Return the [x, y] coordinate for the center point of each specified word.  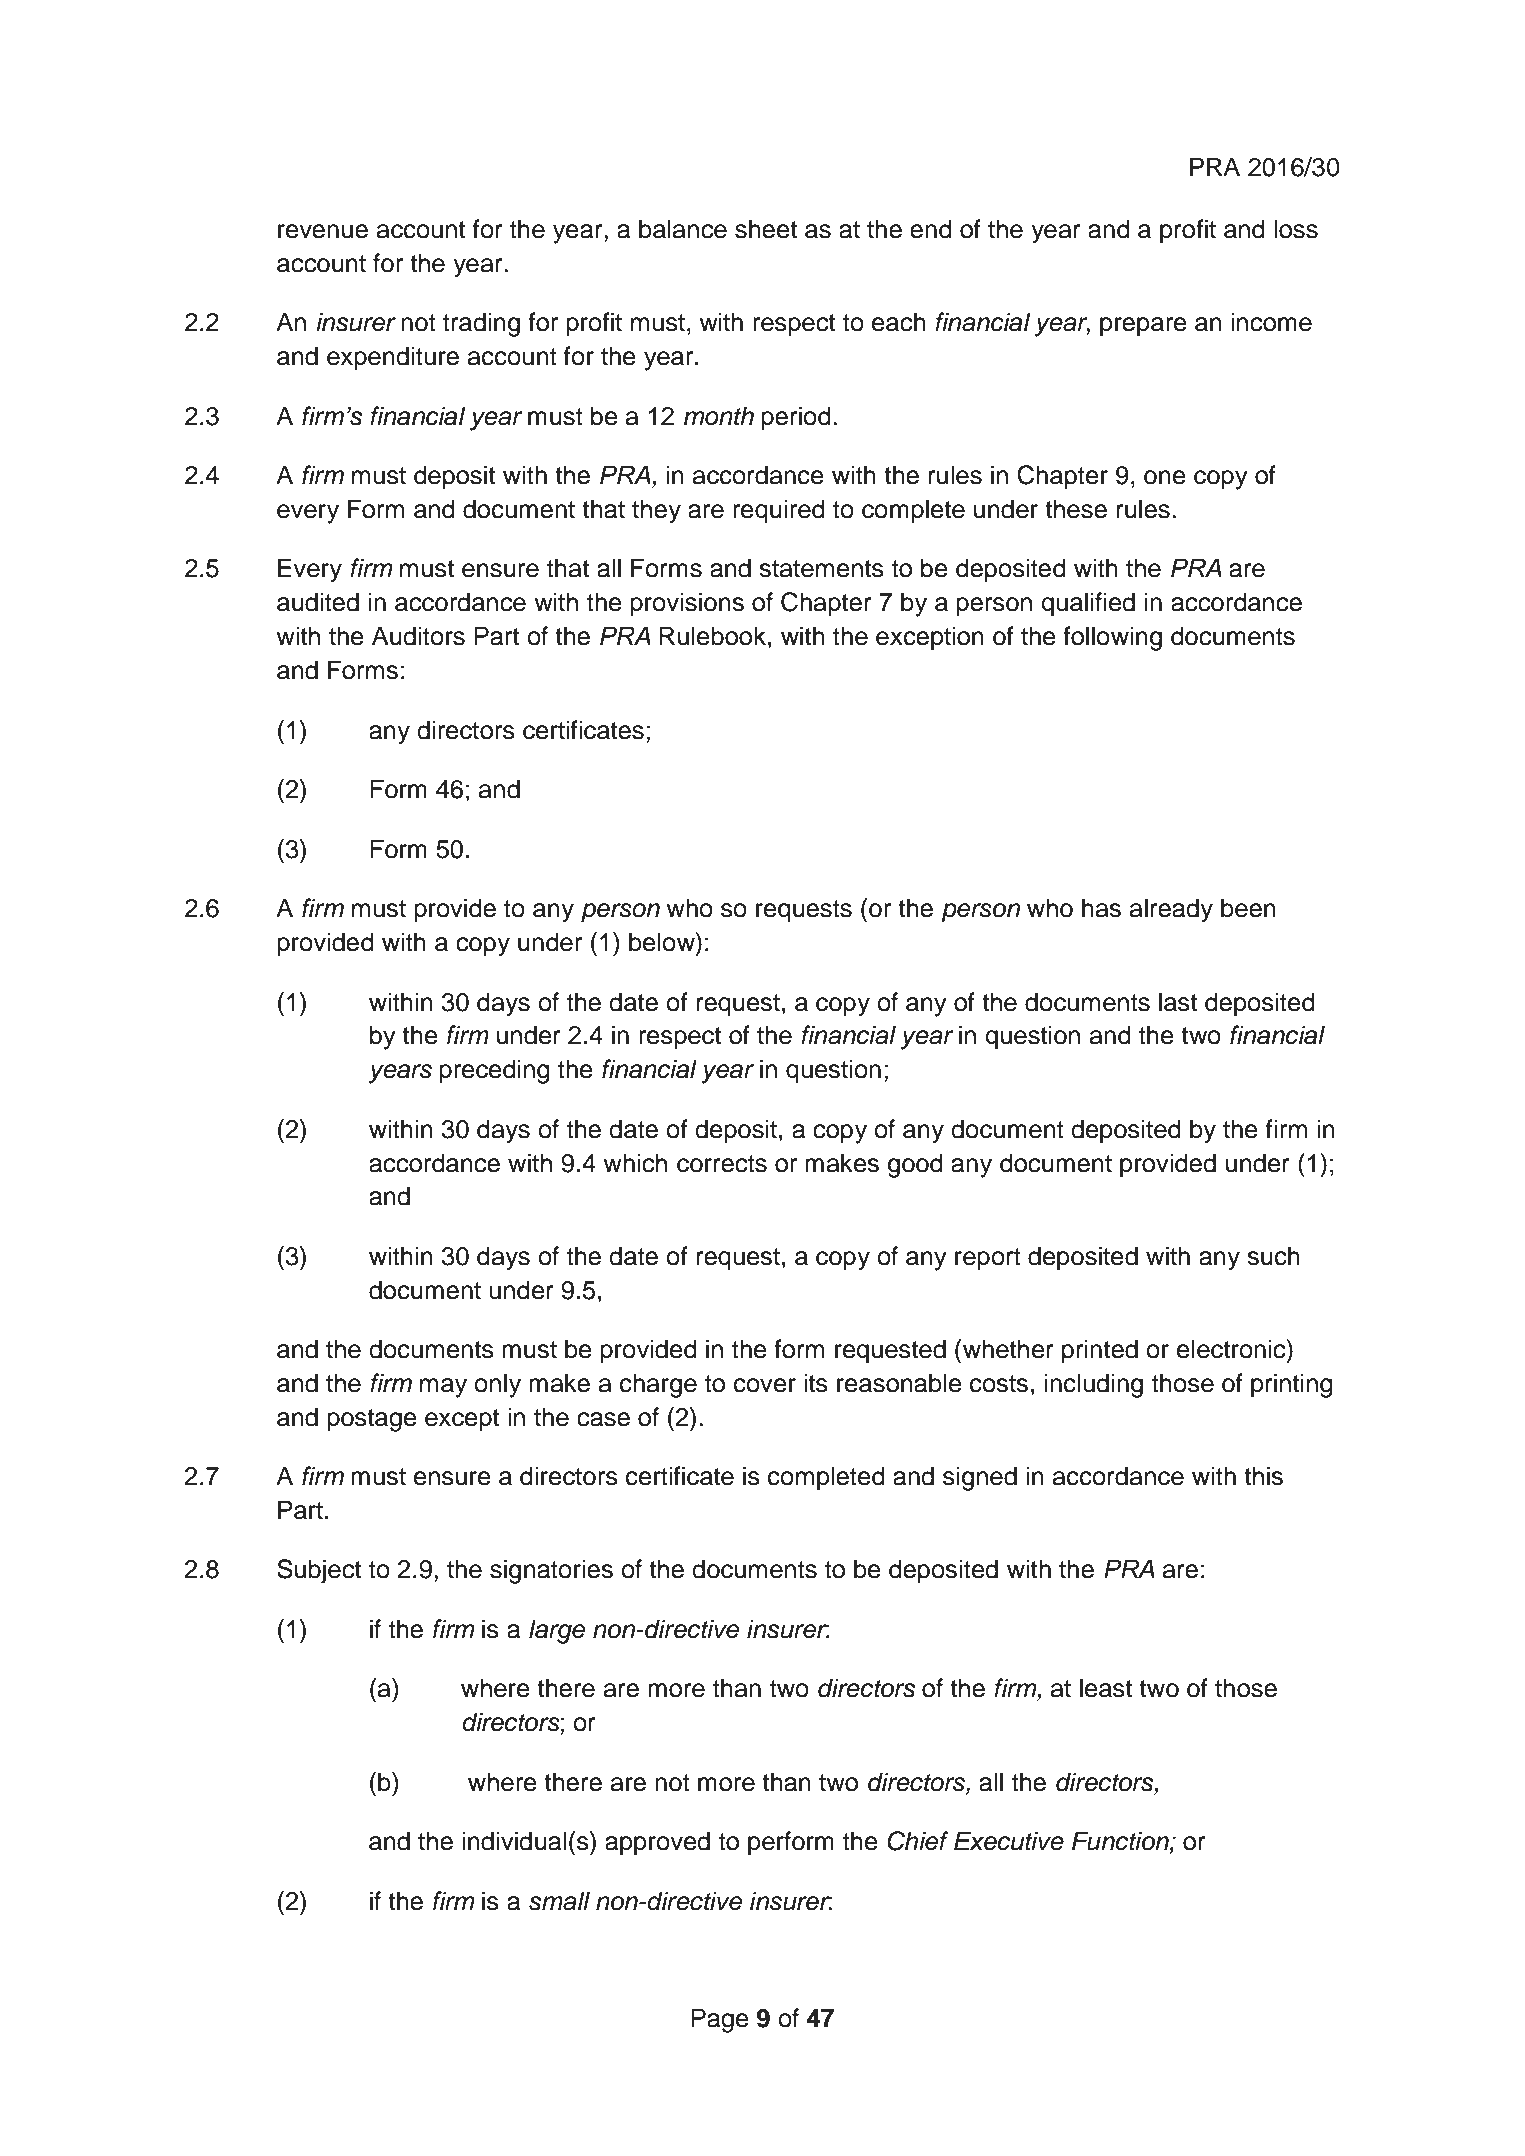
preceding [494, 1071]
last [1178, 1002]
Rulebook [712, 636]
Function [1121, 1842]
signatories [551, 1571]
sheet [766, 229]
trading [481, 324]
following [1112, 638]
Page [720, 2020]
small [559, 1901]
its [816, 1383]
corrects [722, 1164]
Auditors [418, 636]
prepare [1143, 327]
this [1263, 1476]
